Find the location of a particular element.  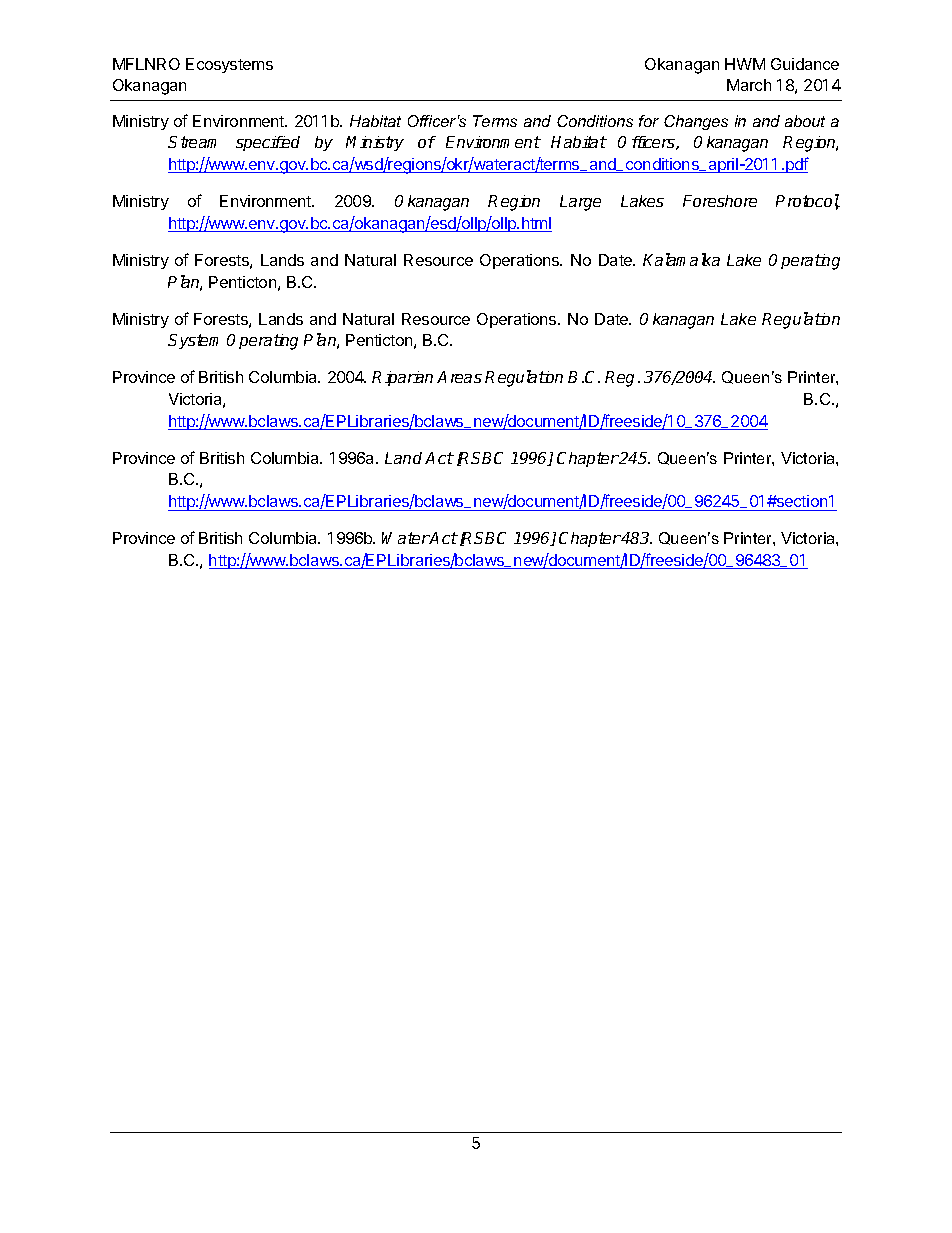

Changes is located at coordinates (696, 122).
